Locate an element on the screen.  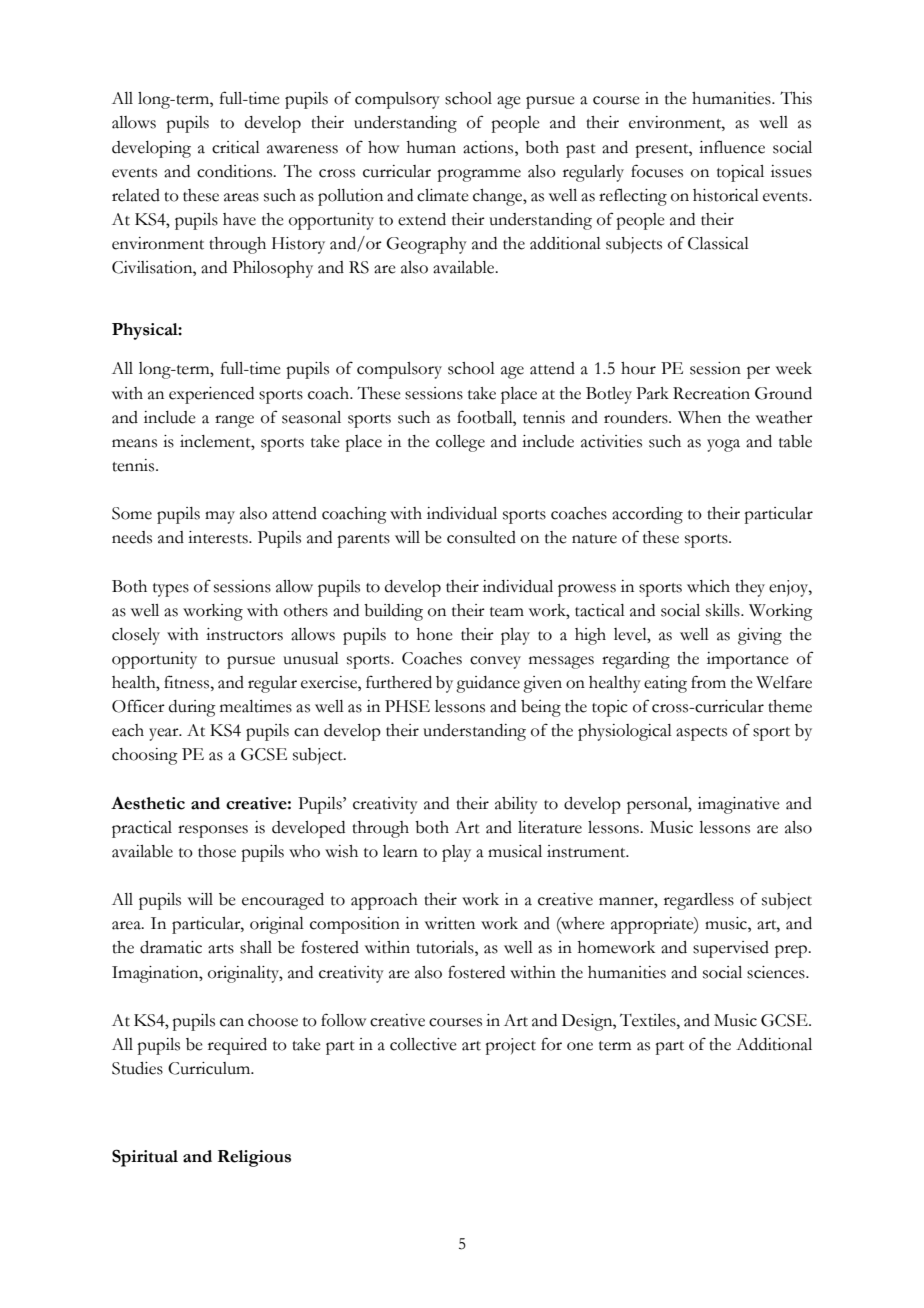
collective is located at coordinates (423, 1044).
